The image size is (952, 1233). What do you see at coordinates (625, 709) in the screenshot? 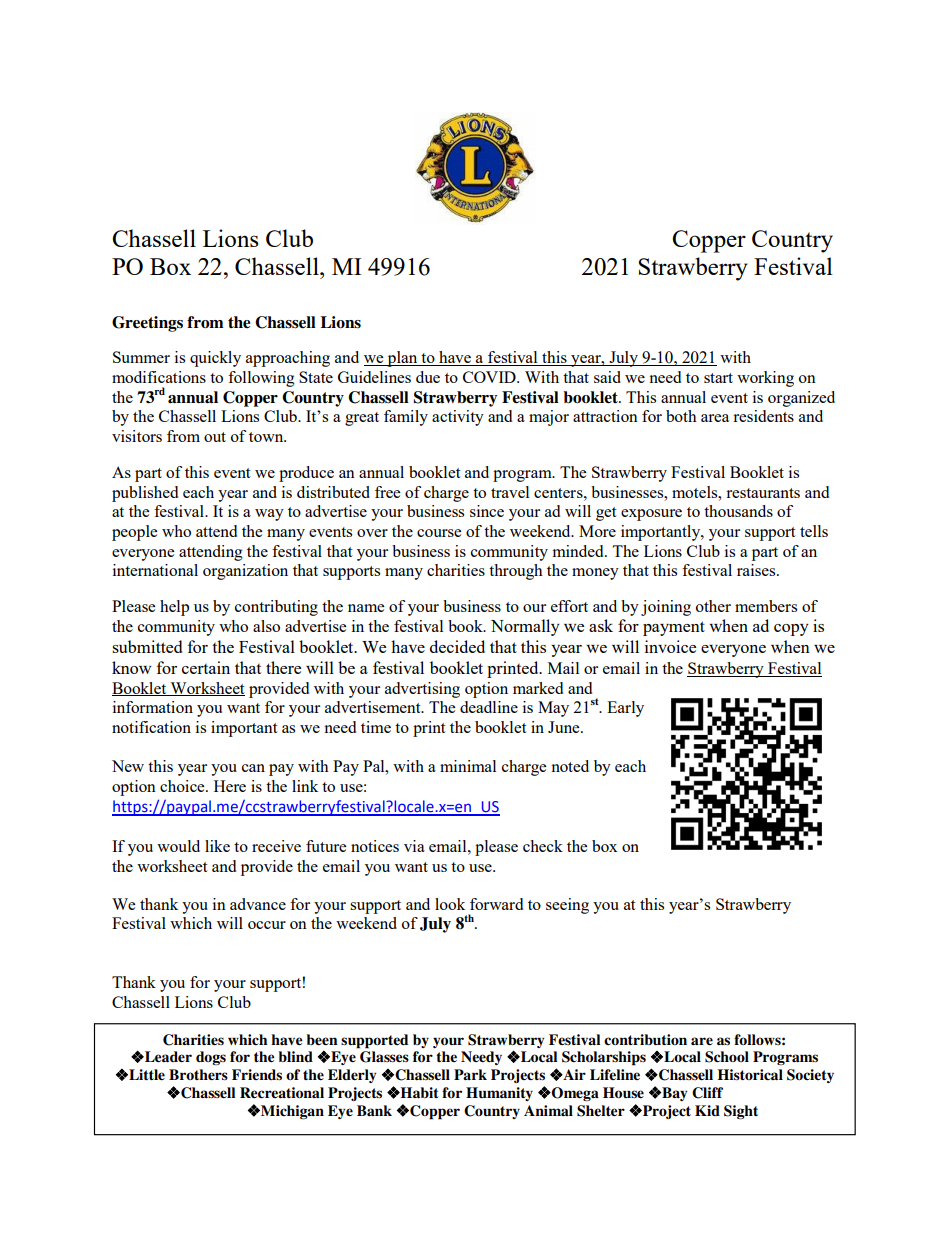
I see `Early` at bounding box center [625, 709].
